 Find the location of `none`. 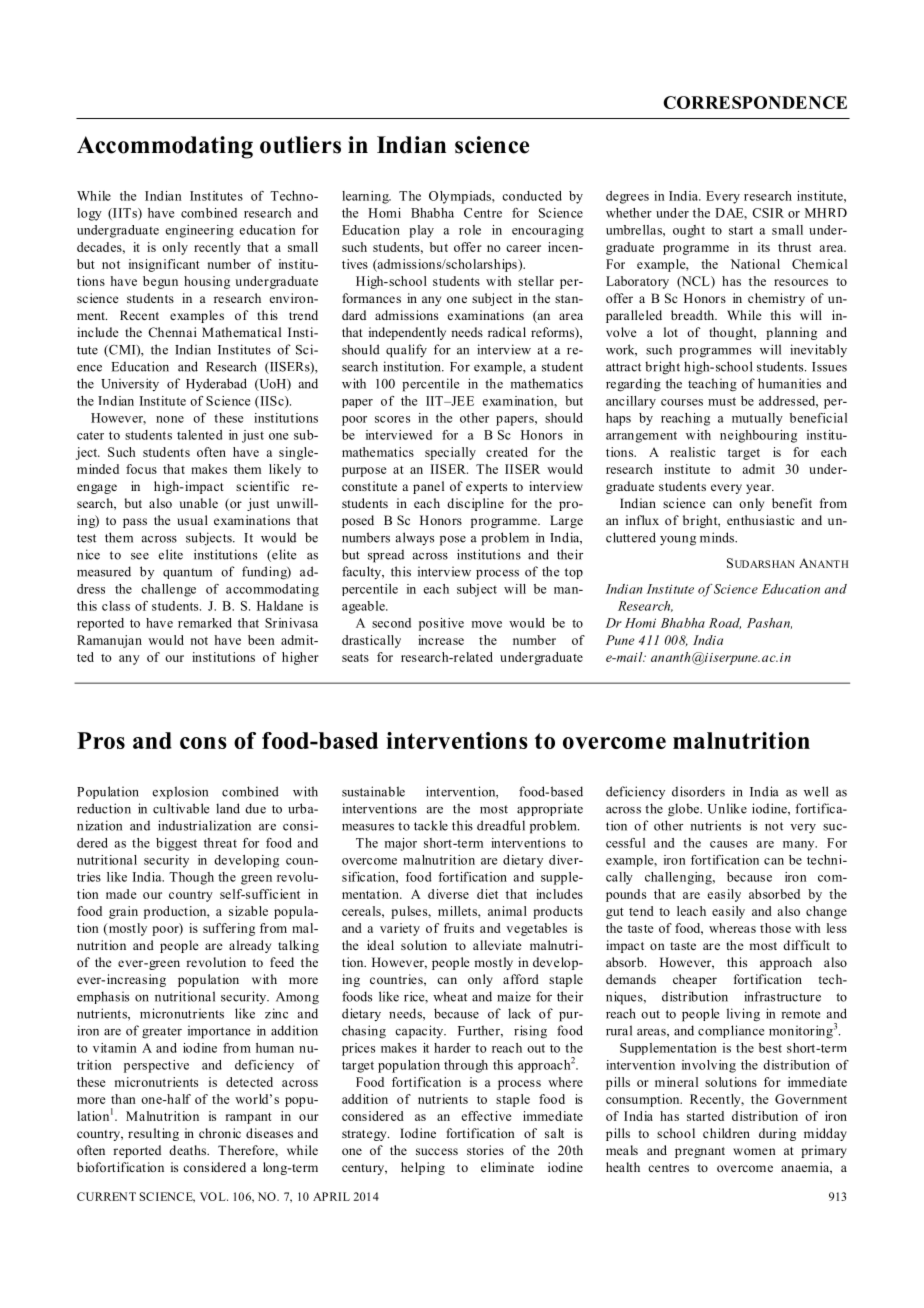

none is located at coordinates (170, 419).
